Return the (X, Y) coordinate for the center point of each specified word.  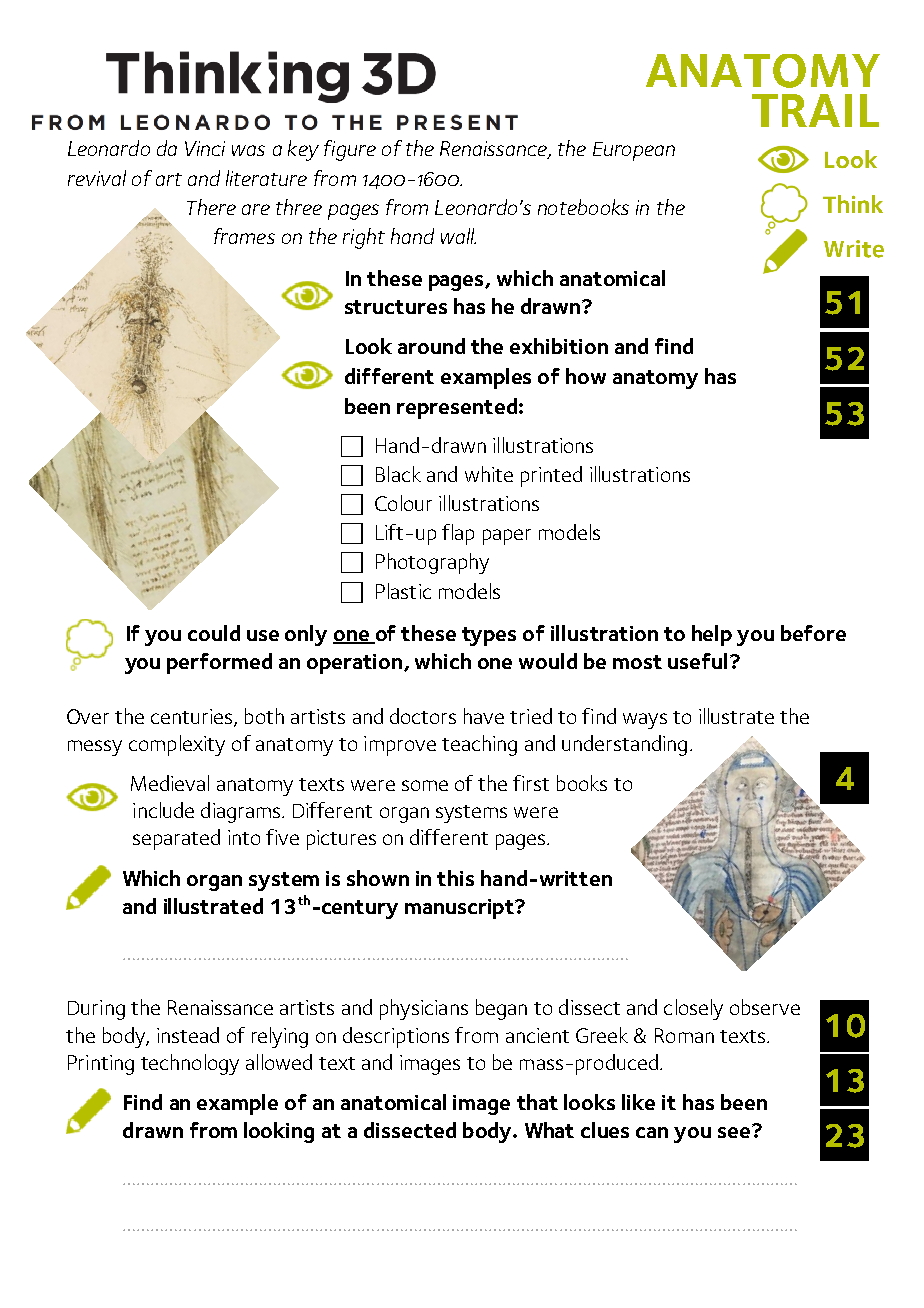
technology (190, 1064)
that (537, 1102)
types (489, 636)
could (214, 633)
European (634, 151)
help (712, 635)
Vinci (205, 148)
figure (350, 150)
